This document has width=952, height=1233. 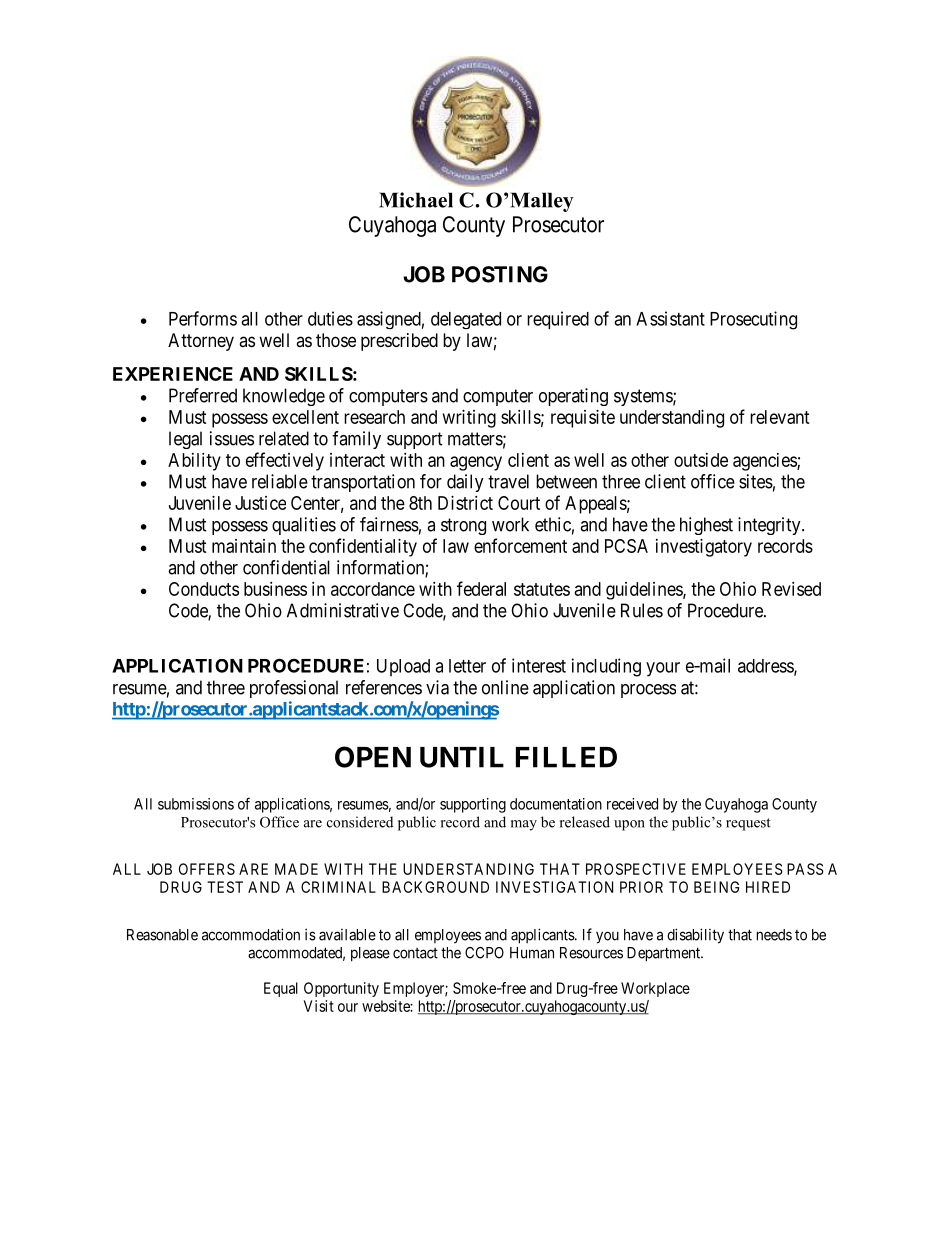 I want to click on writing, so click(x=469, y=419).
